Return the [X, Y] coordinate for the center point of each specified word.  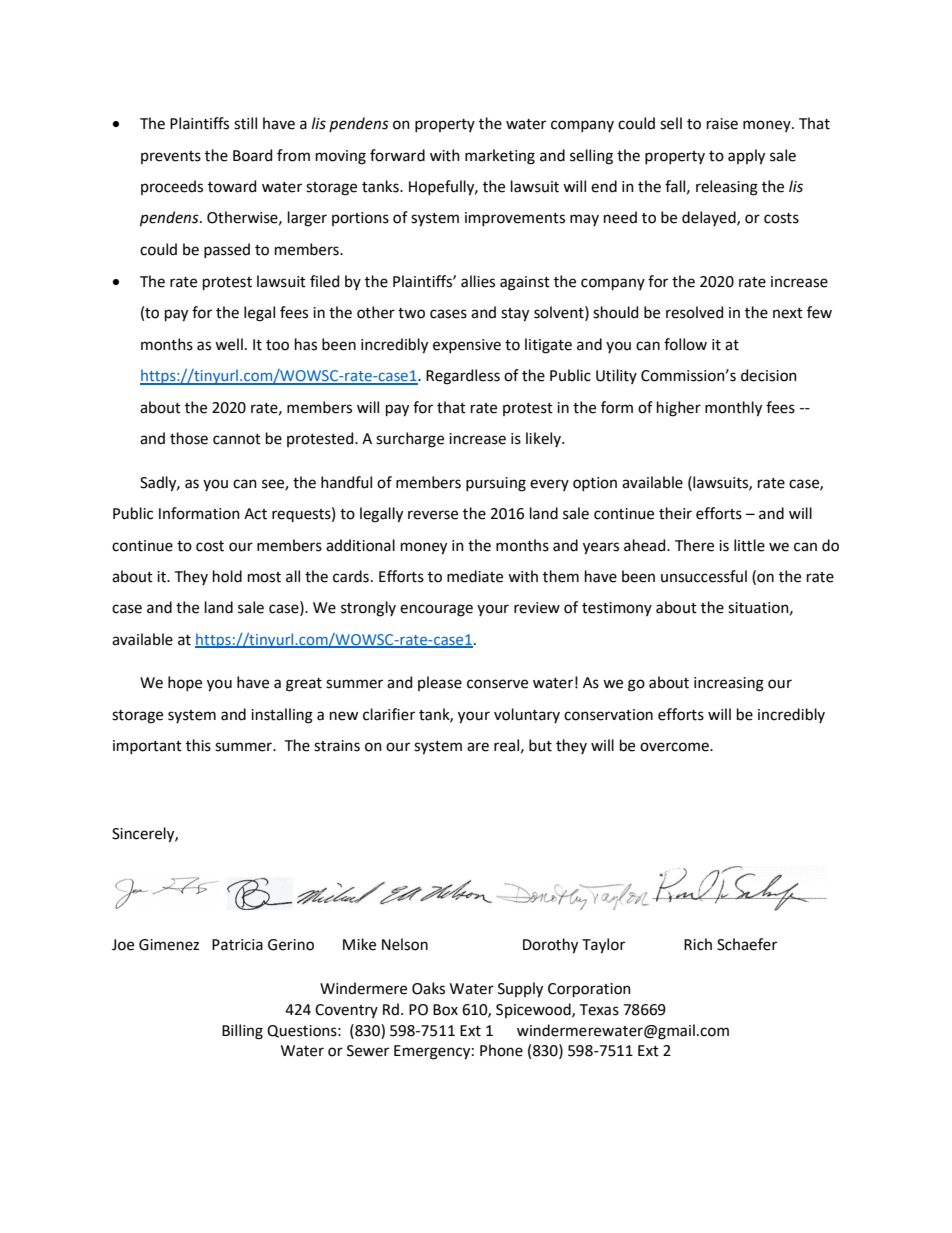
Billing [242, 1032]
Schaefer [747, 944]
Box [445, 1010]
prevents [171, 157]
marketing [500, 157]
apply [746, 157]
